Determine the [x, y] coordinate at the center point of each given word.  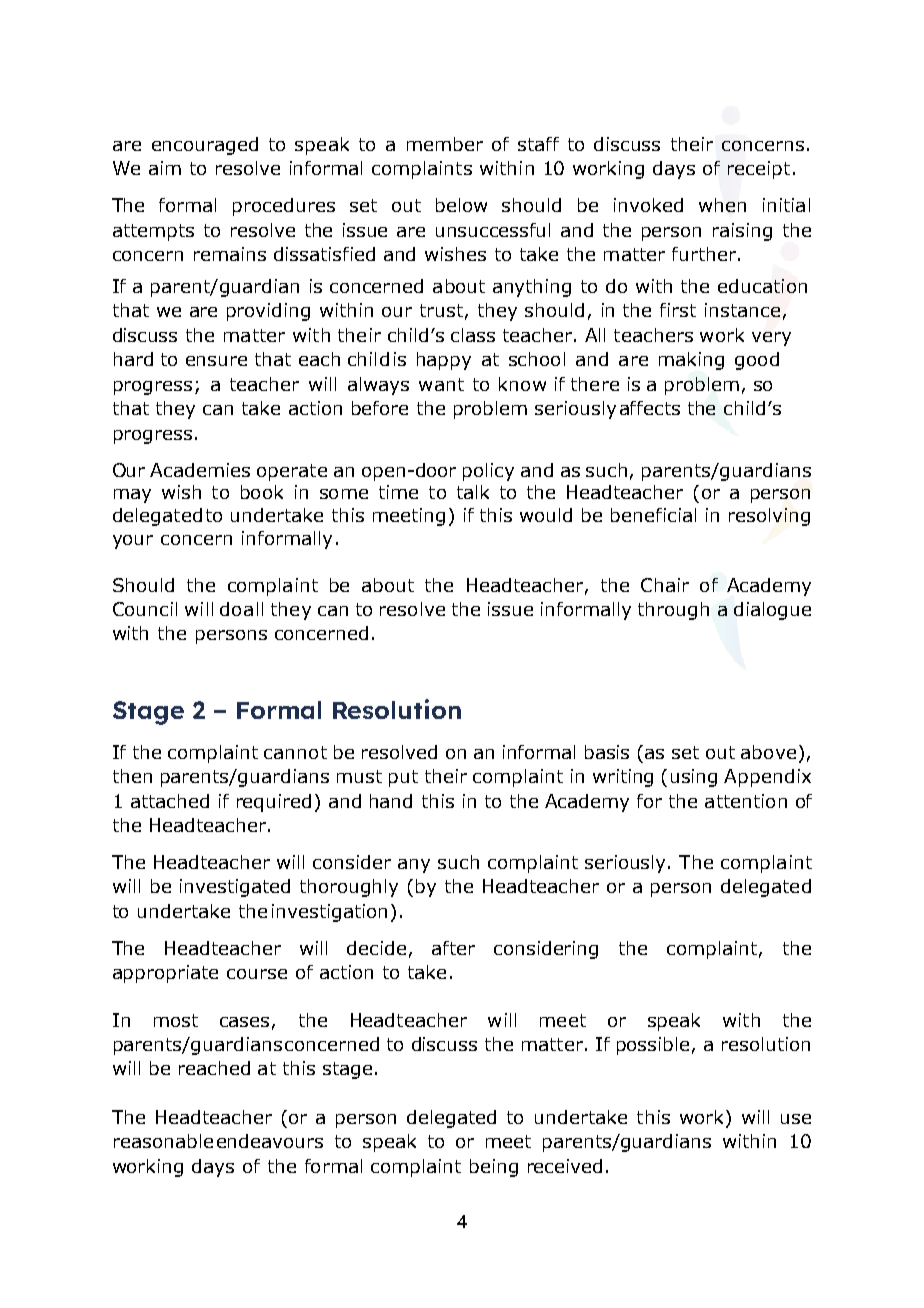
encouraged [205, 146]
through [673, 611]
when [722, 205]
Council [145, 609]
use [796, 1119]
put [403, 778]
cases [244, 1022]
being [494, 1168]
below [461, 205]
